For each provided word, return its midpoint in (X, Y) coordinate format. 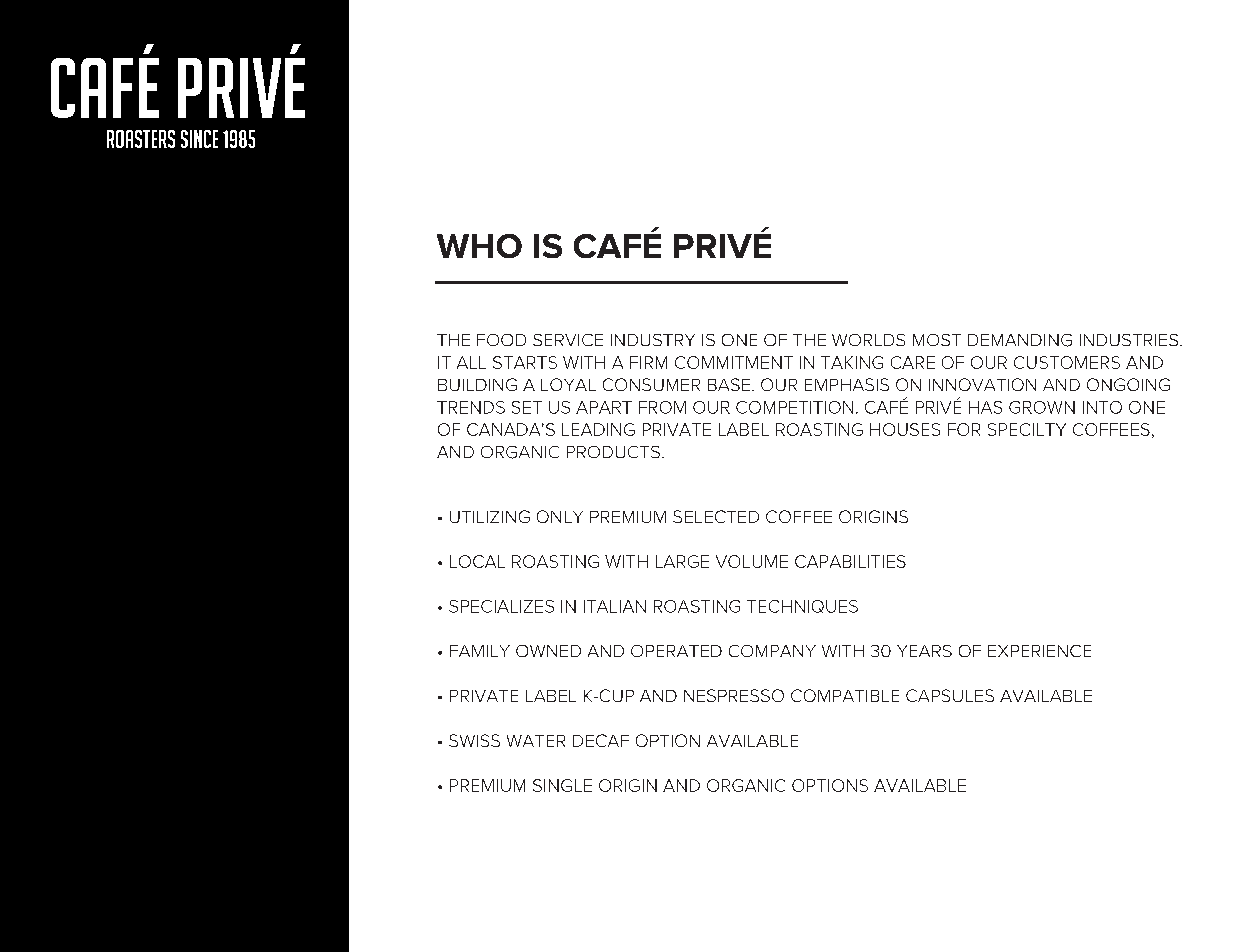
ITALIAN (615, 606)
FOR (964, 429)
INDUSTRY (653, 340)
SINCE (199, 139)
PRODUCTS (613, 452)
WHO (479, 246)
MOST (937, 340)
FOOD (501, 340)
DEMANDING (1020, 340)
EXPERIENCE (1039, 651)
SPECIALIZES (501, 606)
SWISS (474, 740)
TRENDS (471, 407)
